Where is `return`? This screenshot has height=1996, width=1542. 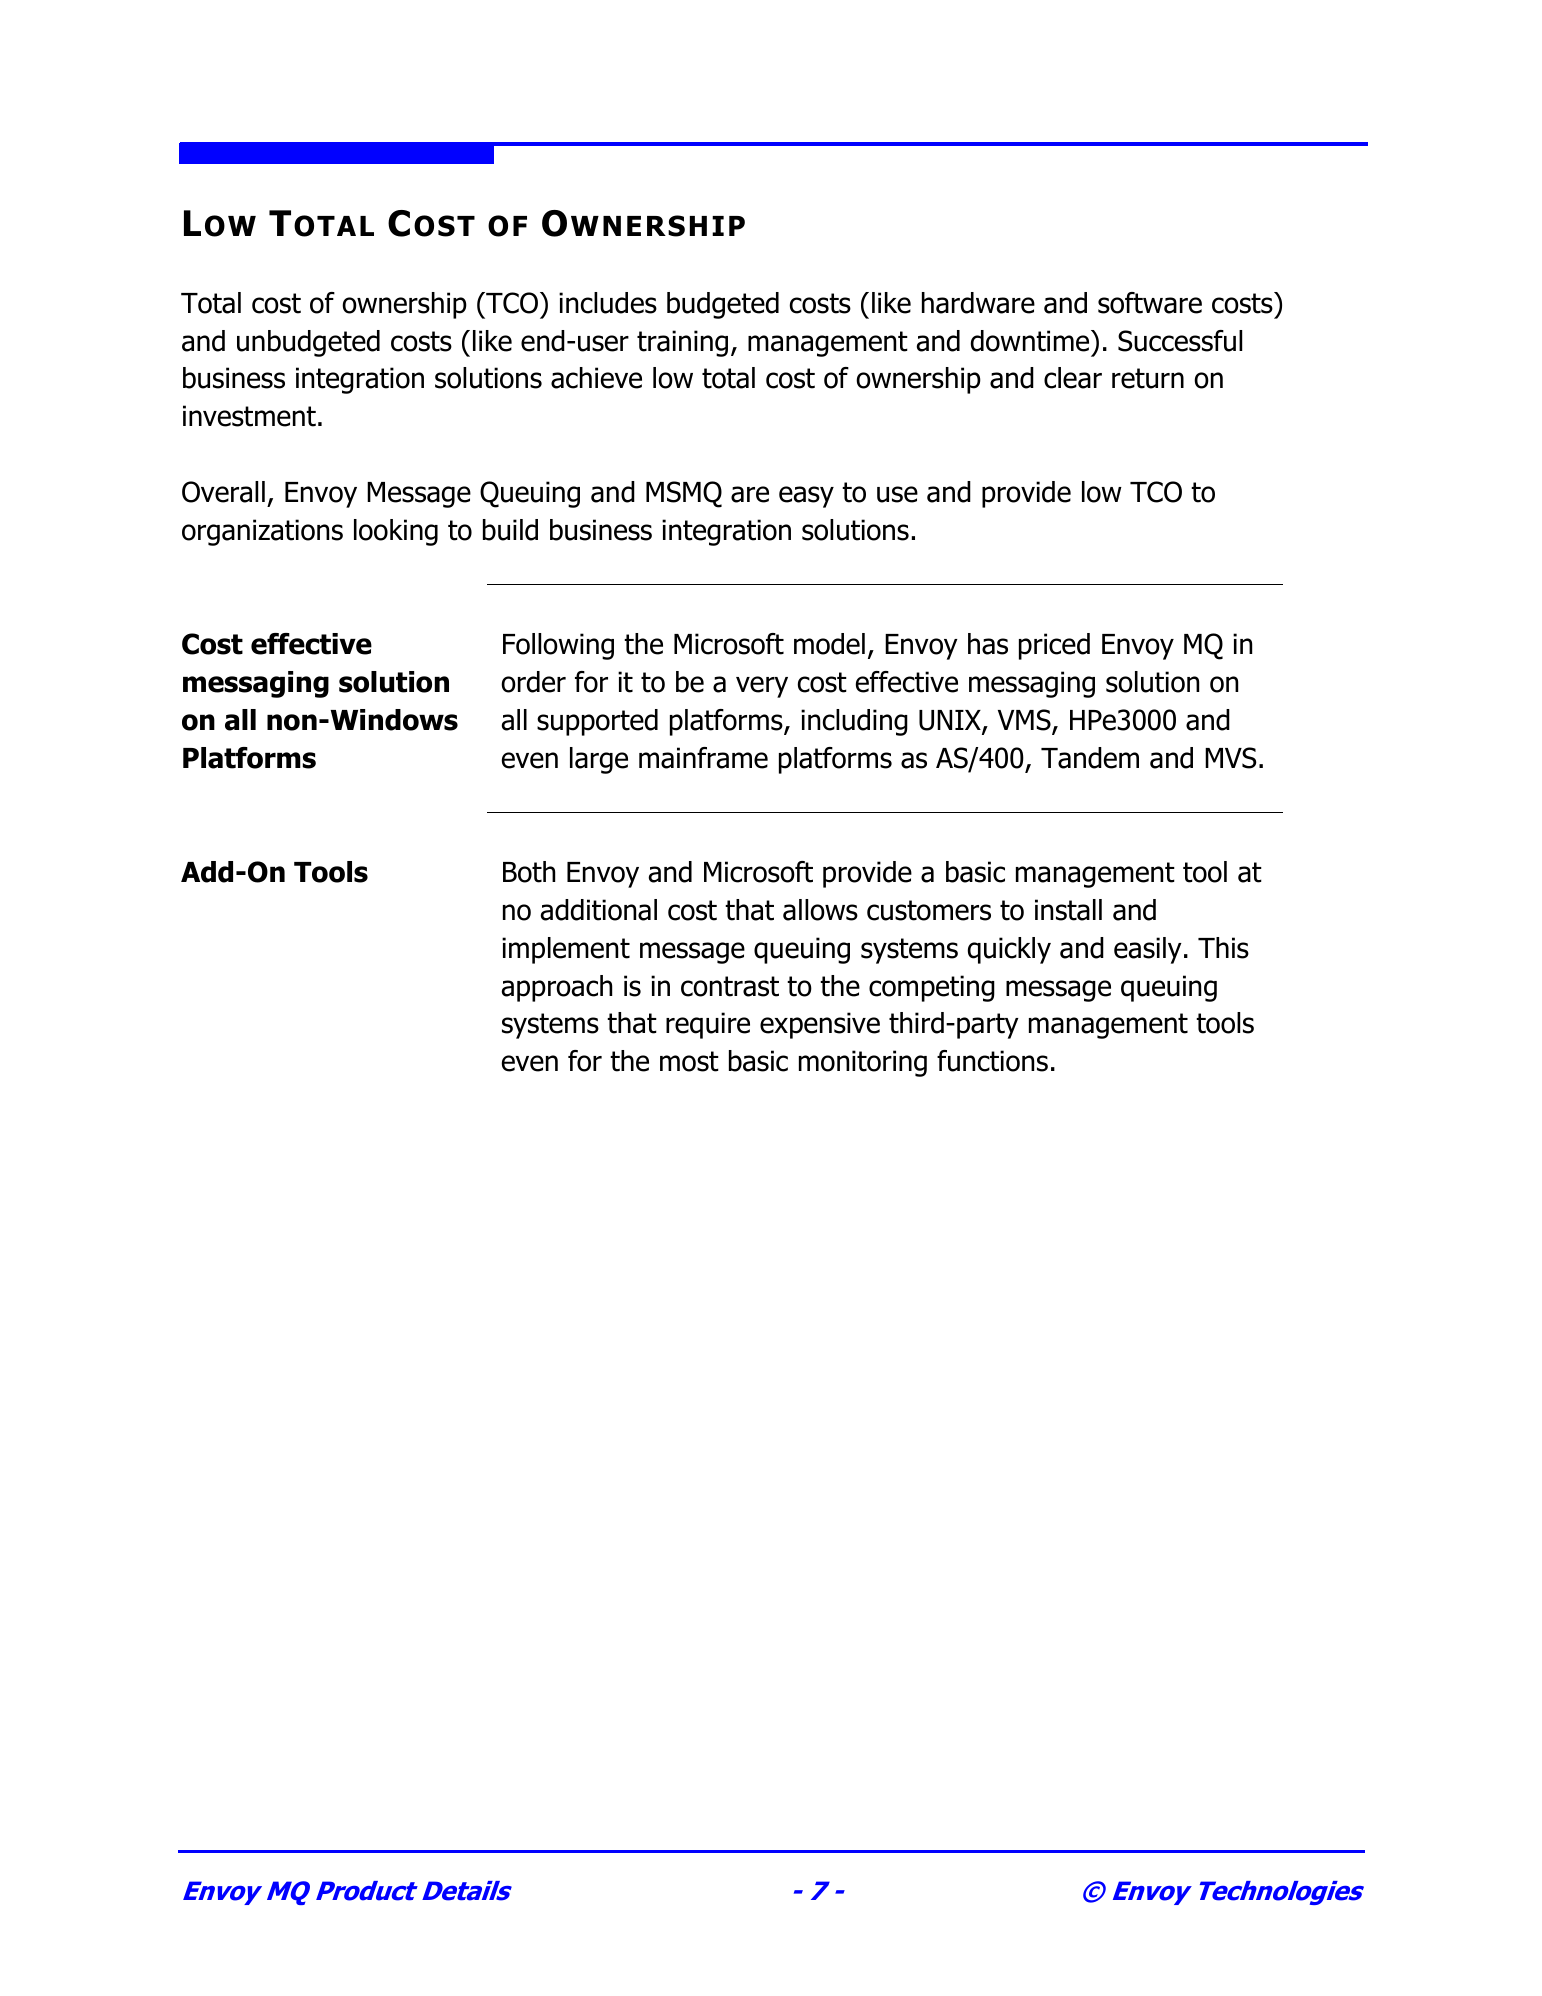
return is located at coordinates (1148, 378).
